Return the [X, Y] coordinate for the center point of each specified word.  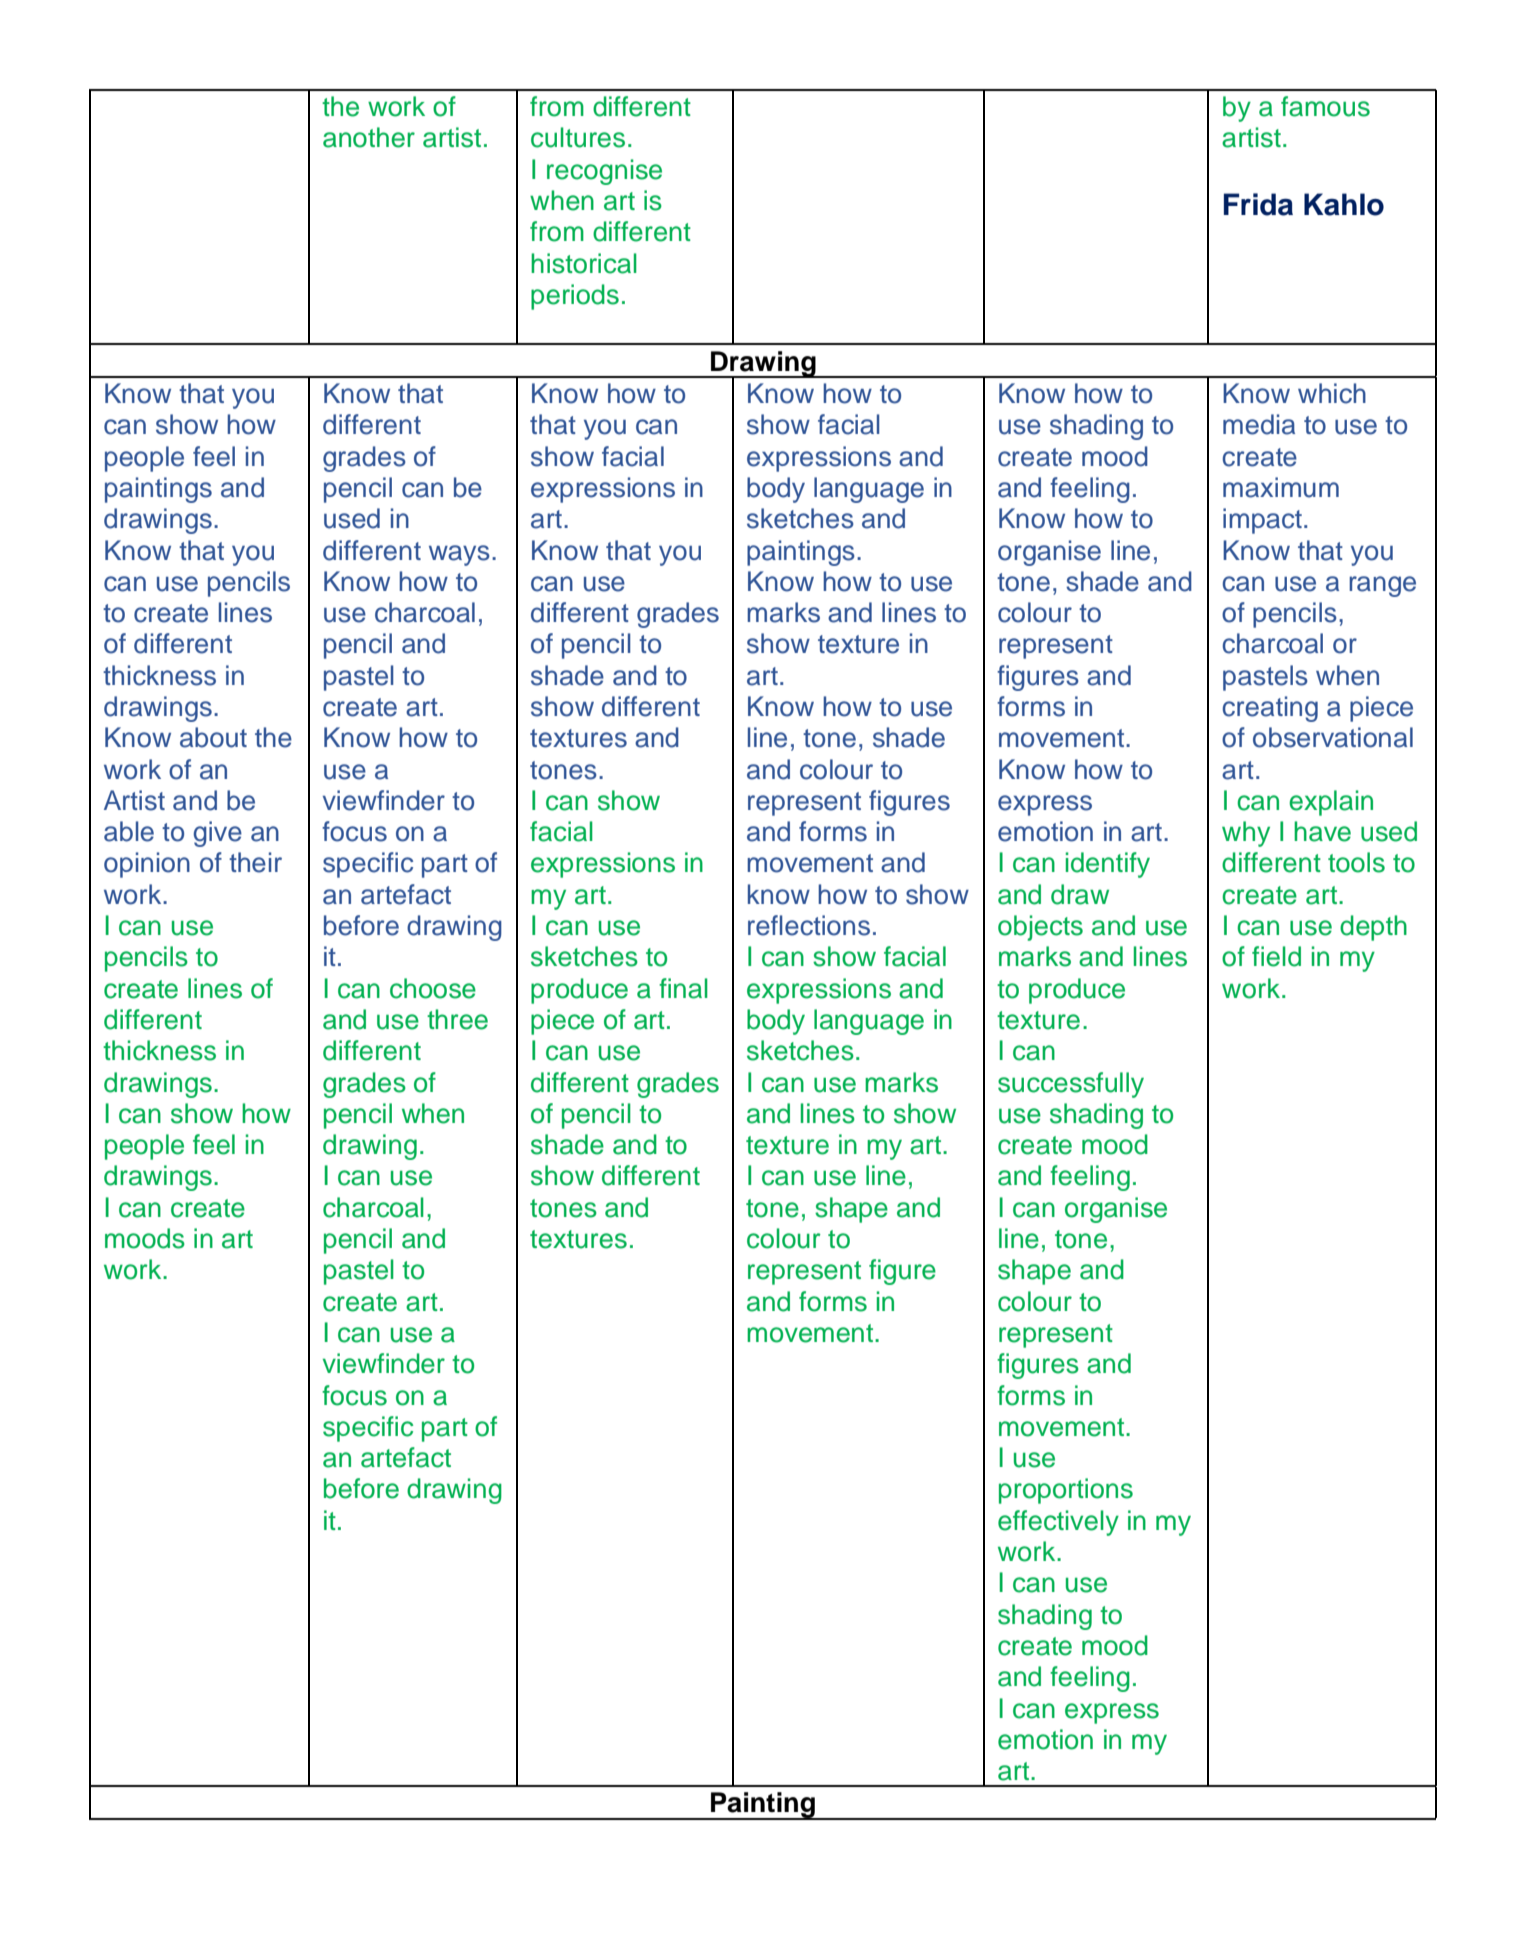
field [1276, 956]
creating [1270, 709]
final [683, 988]
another [369, 137]
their [255, 862]
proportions [1066, 1491]
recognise [604, 172]
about [213, 737]
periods [575, 297]
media [1259, 424]
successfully [1071, 1085]
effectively [1058, 1523]
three [457, 1019]
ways [459, 555]
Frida [1258, 204]
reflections [809, 925]
